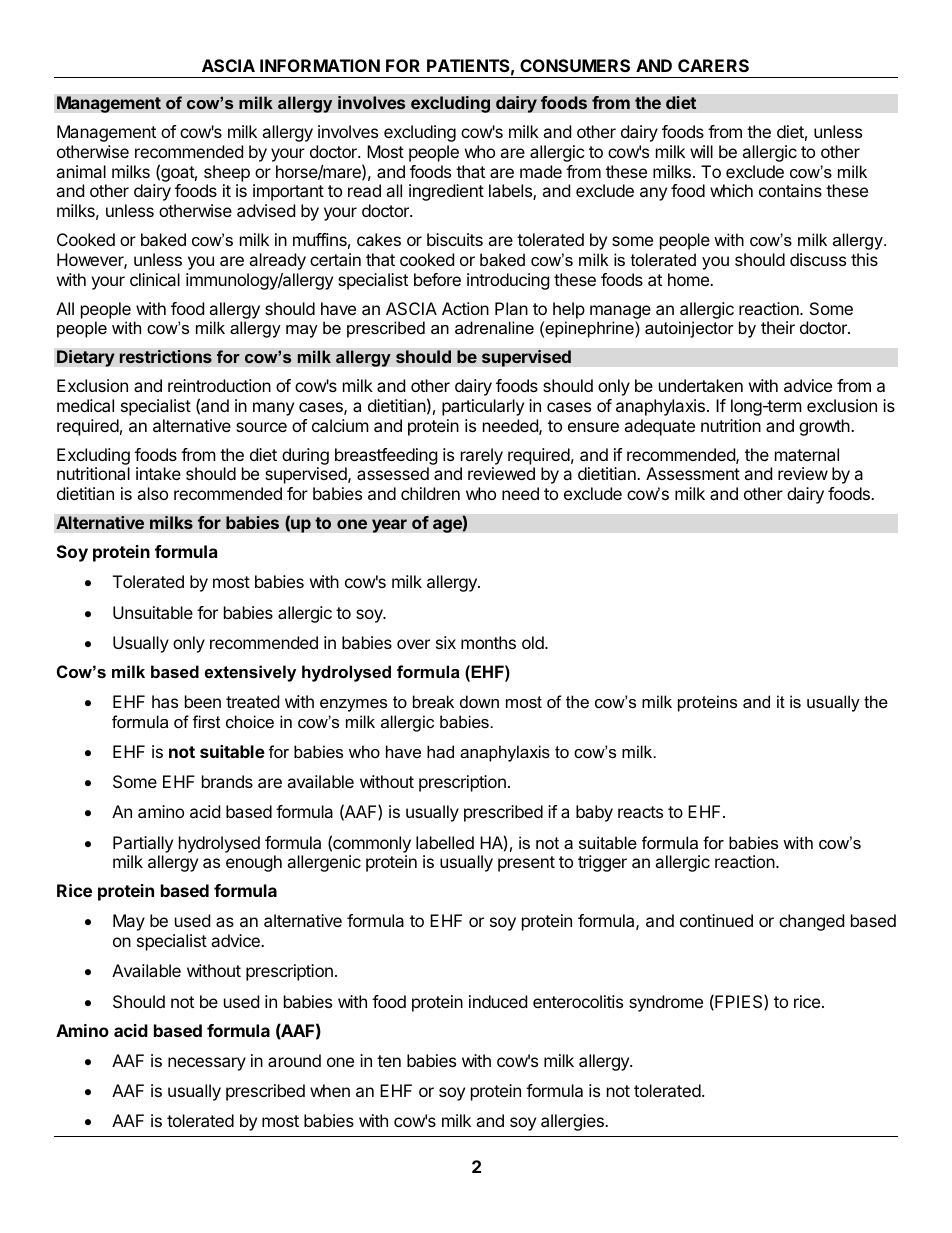 This screenshot has width=952, height=1233. I want to click on months, so click(488, 642).
